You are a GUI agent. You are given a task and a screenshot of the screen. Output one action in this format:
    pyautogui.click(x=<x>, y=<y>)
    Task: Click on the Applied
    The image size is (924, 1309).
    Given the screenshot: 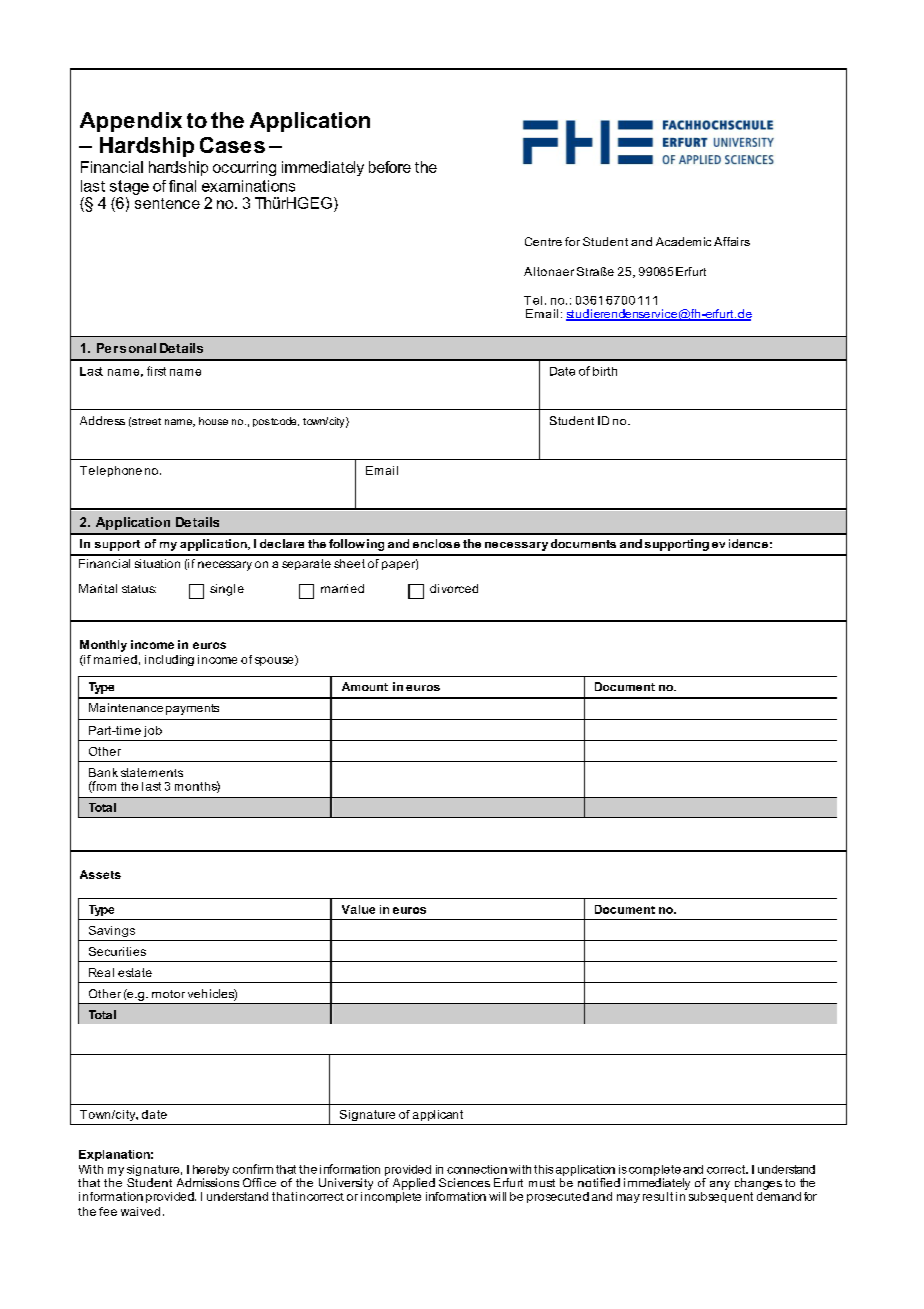 What is the action you would take?
    pyautogui.click(x=414, y=1184)
